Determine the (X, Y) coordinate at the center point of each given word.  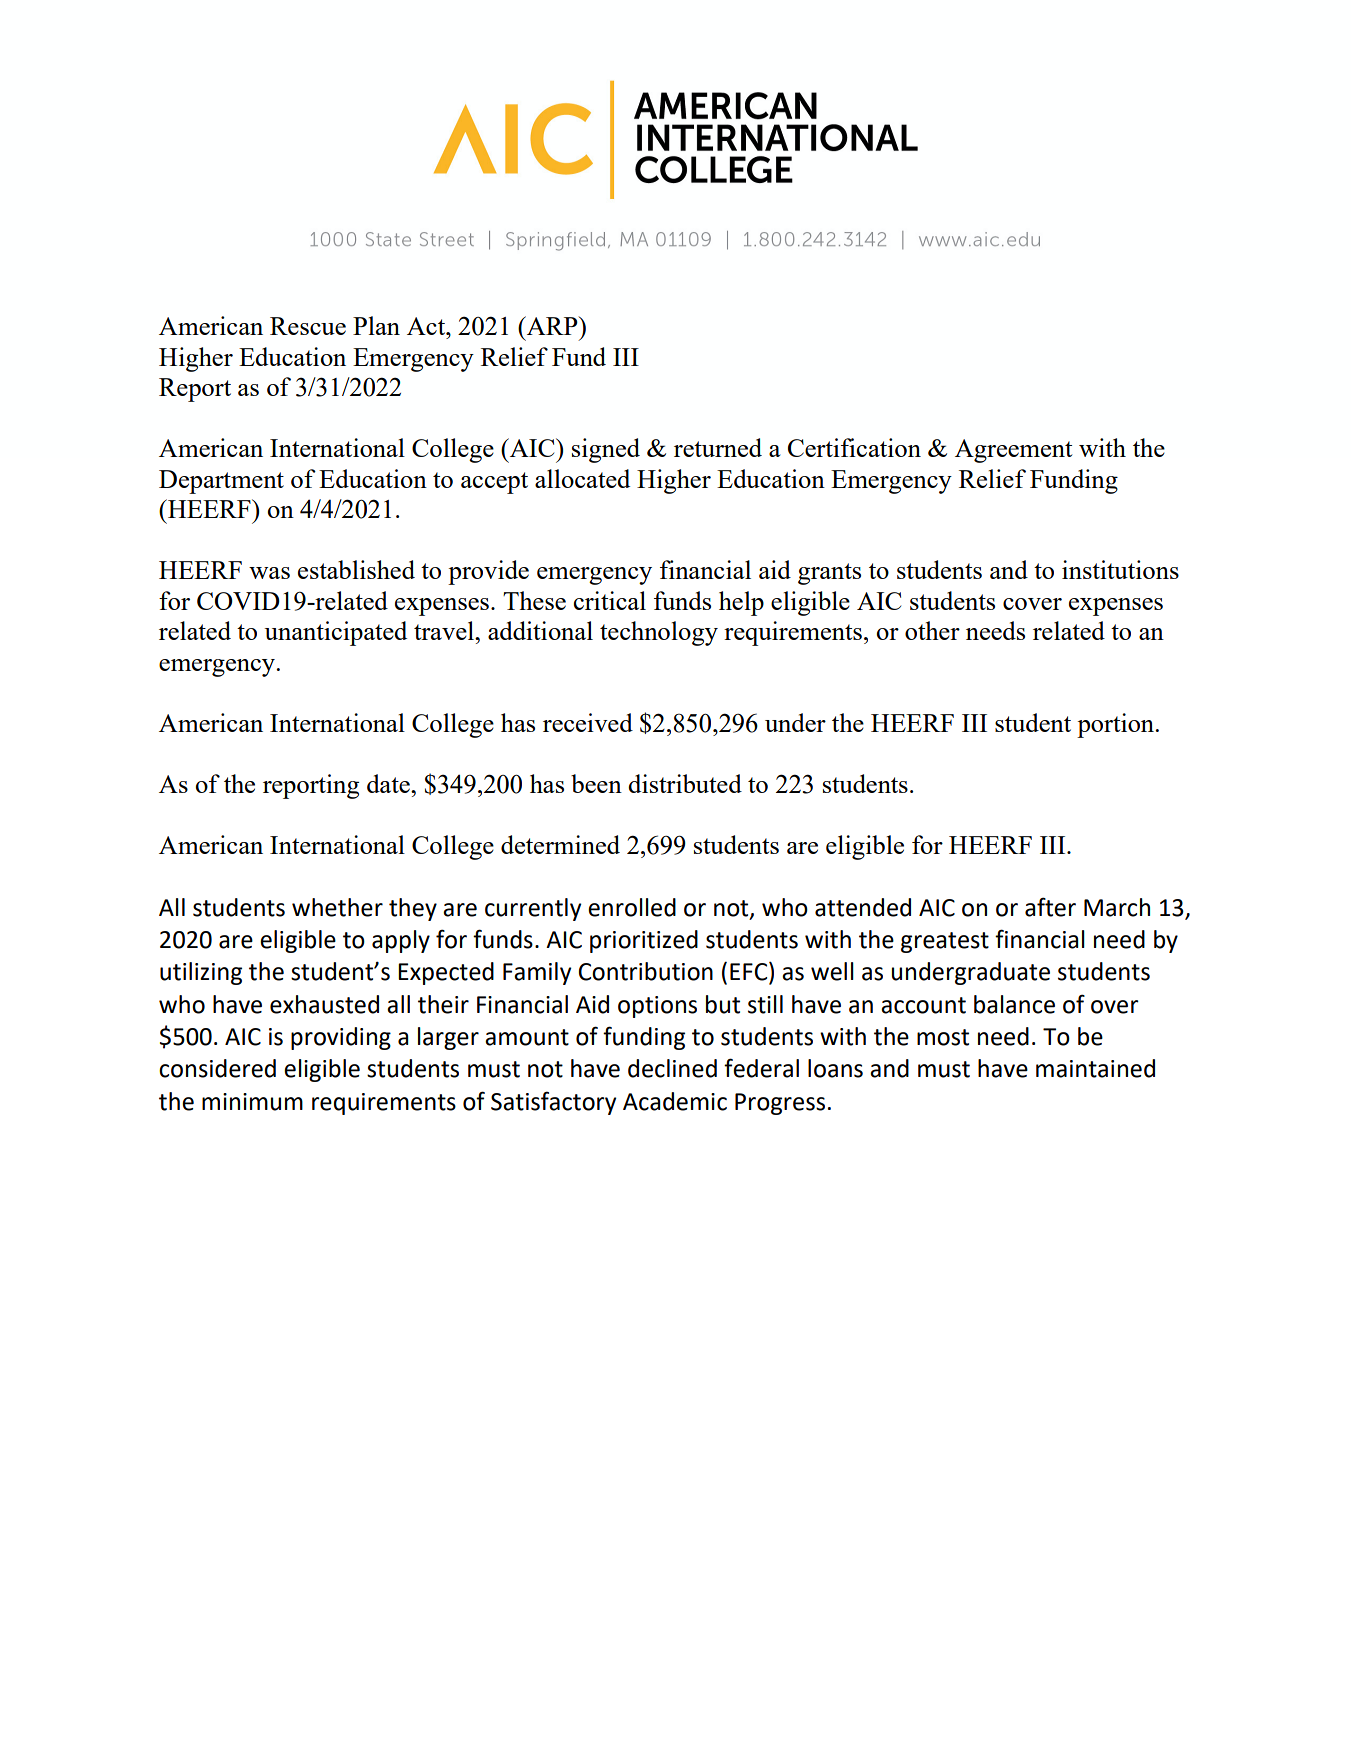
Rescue (308, 326)
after (1050, 907)
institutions (1120, 569)
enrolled (632, 907)
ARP (552, 325)
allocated (582, 478)
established (356, 569)
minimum (252, 1102)
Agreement (1013, 451)
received (588, 722)
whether (337, 907)
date (389, 783)
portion (1117, 725)
